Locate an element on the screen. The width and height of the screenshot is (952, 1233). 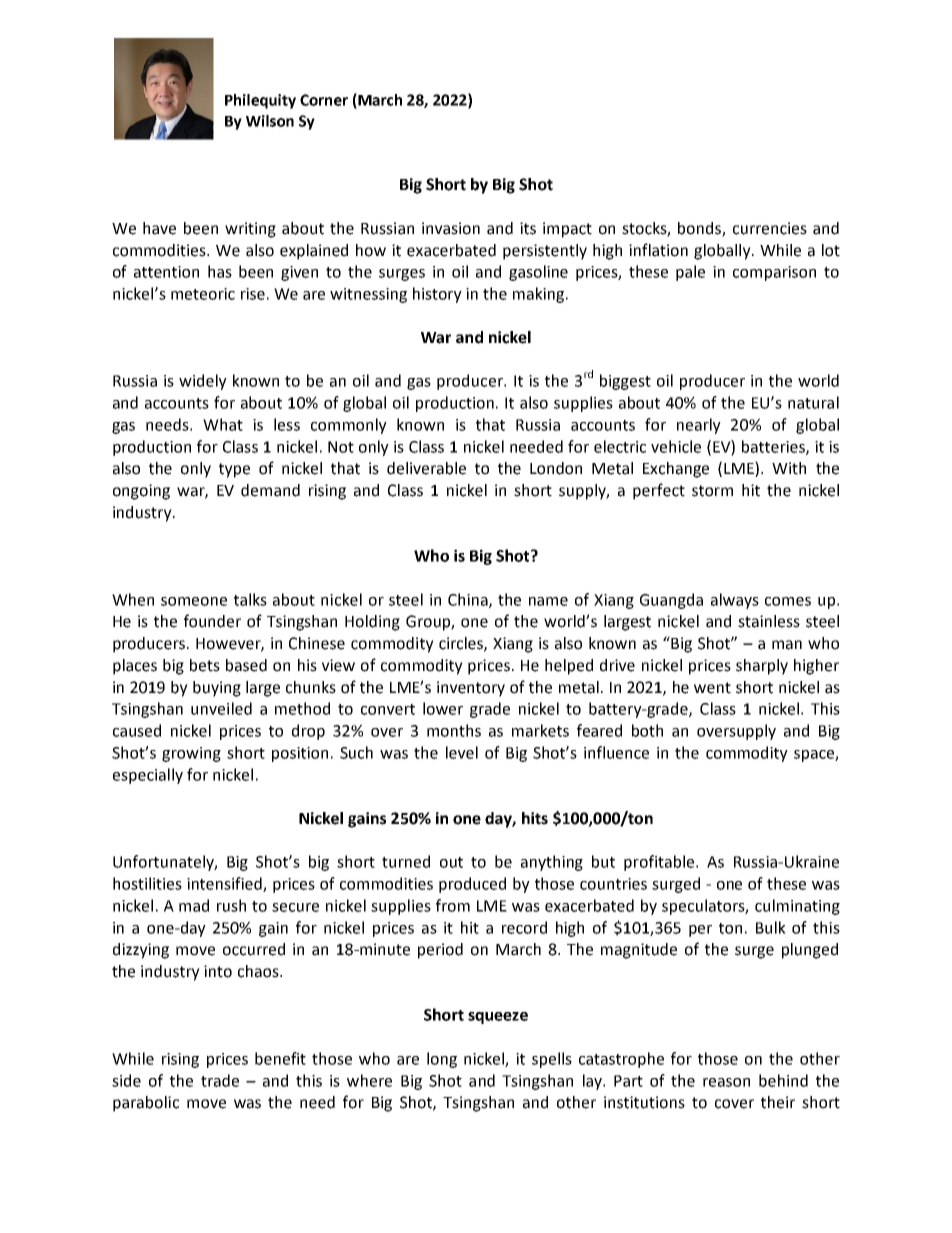
always is located at coordinates (735, 601).
